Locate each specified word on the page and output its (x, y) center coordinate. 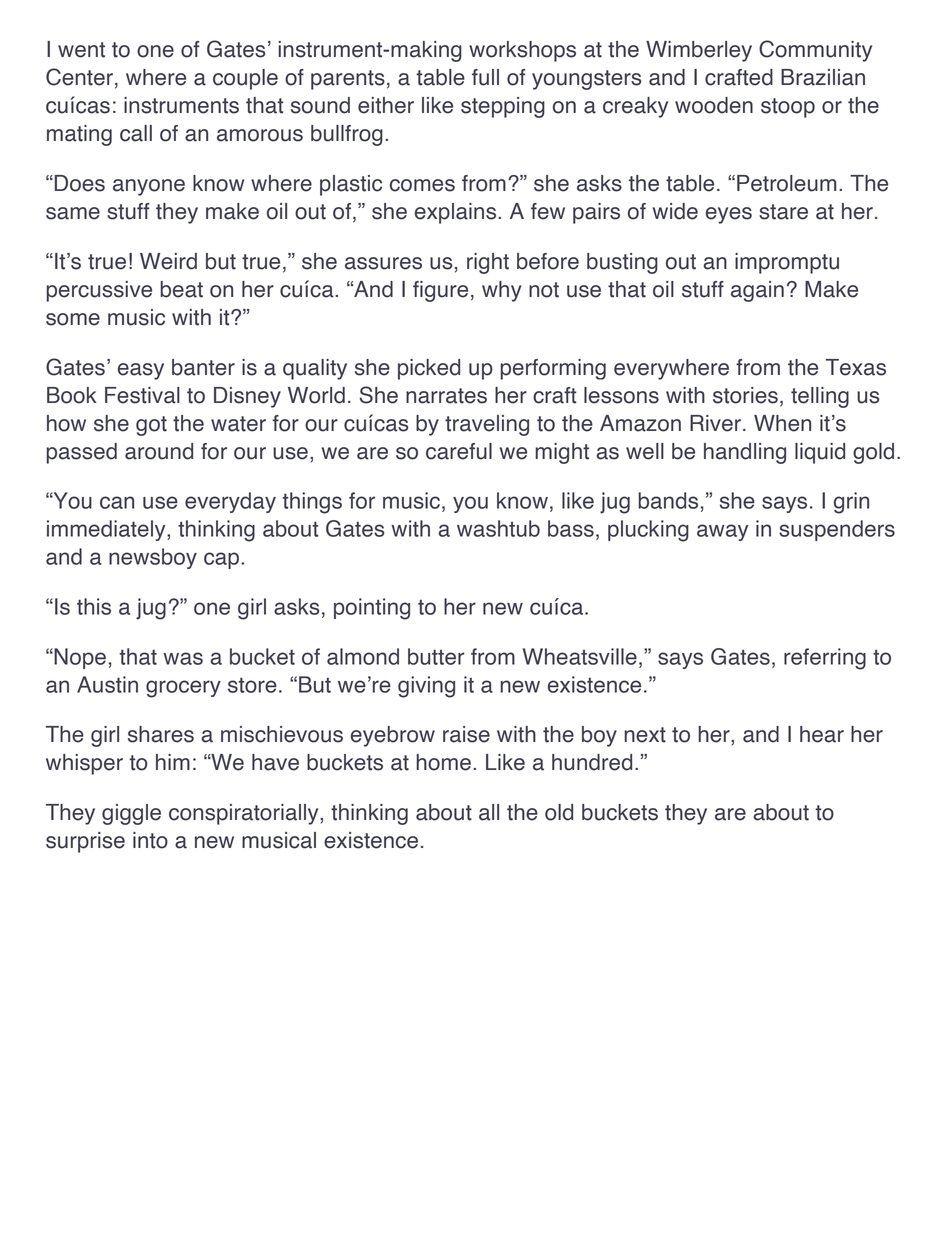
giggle (131, 814)
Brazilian (823, 77)
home (443, 762)
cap (221, 560)
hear (822, 734)
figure (440, 291)
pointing (372, 609)
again (757, 291)
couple (245, 79)
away (723, 532)
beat (182, 289)
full (485, 77)
